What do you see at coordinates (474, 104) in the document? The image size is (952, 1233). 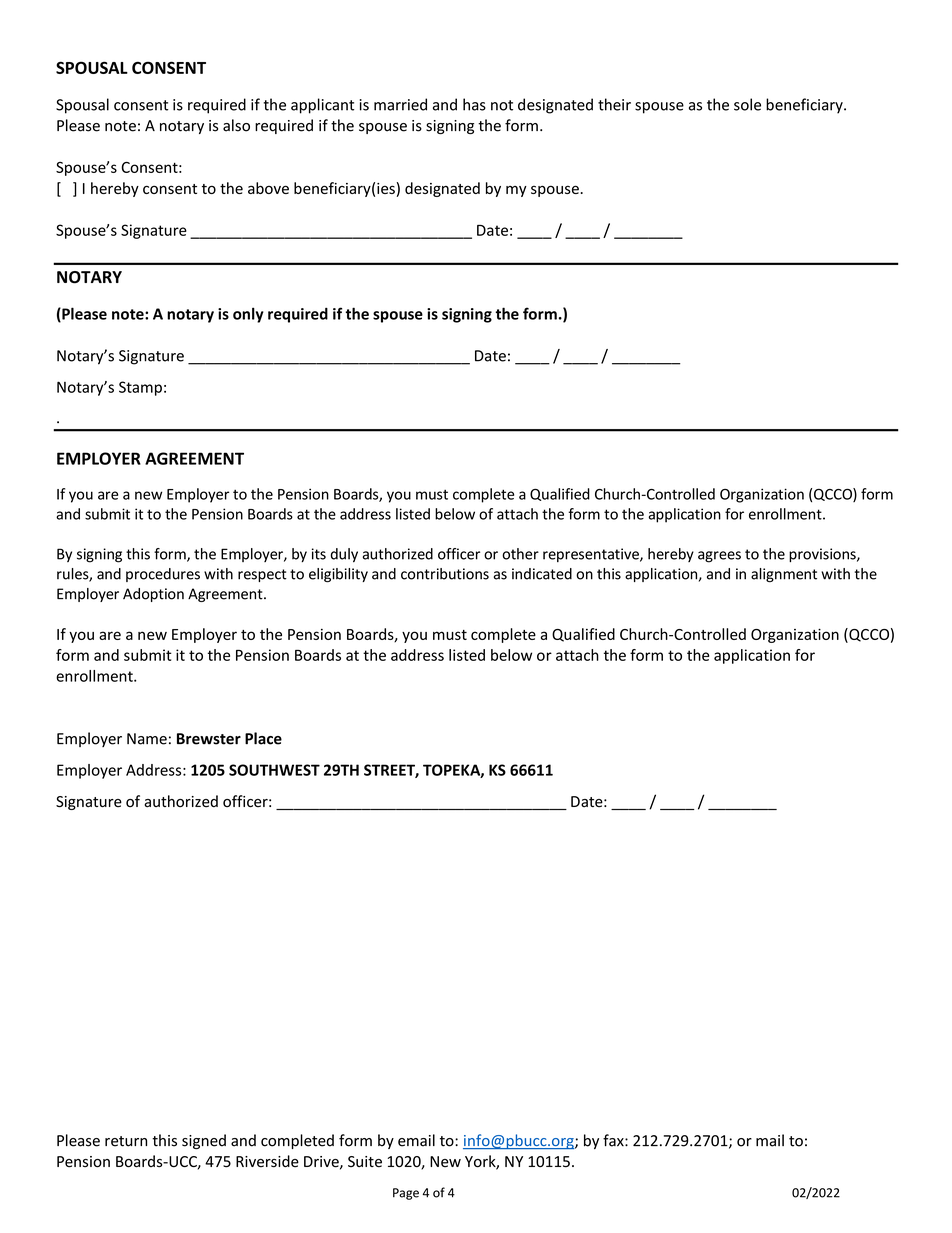 I see `has` at bounding box center [474, 104].
